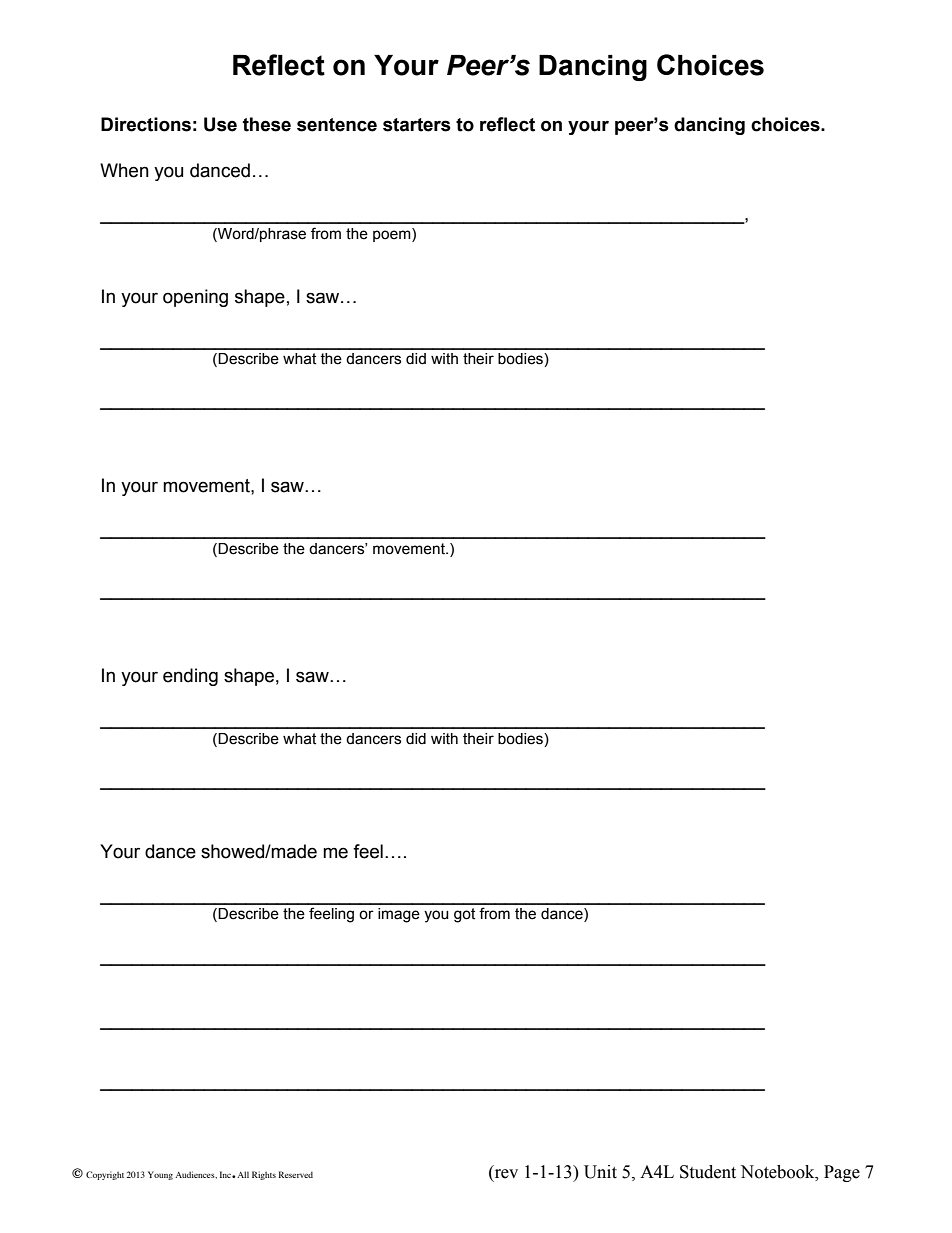 The image size is (952, 1233). I want to click on Unit, so click(600, 1172).
